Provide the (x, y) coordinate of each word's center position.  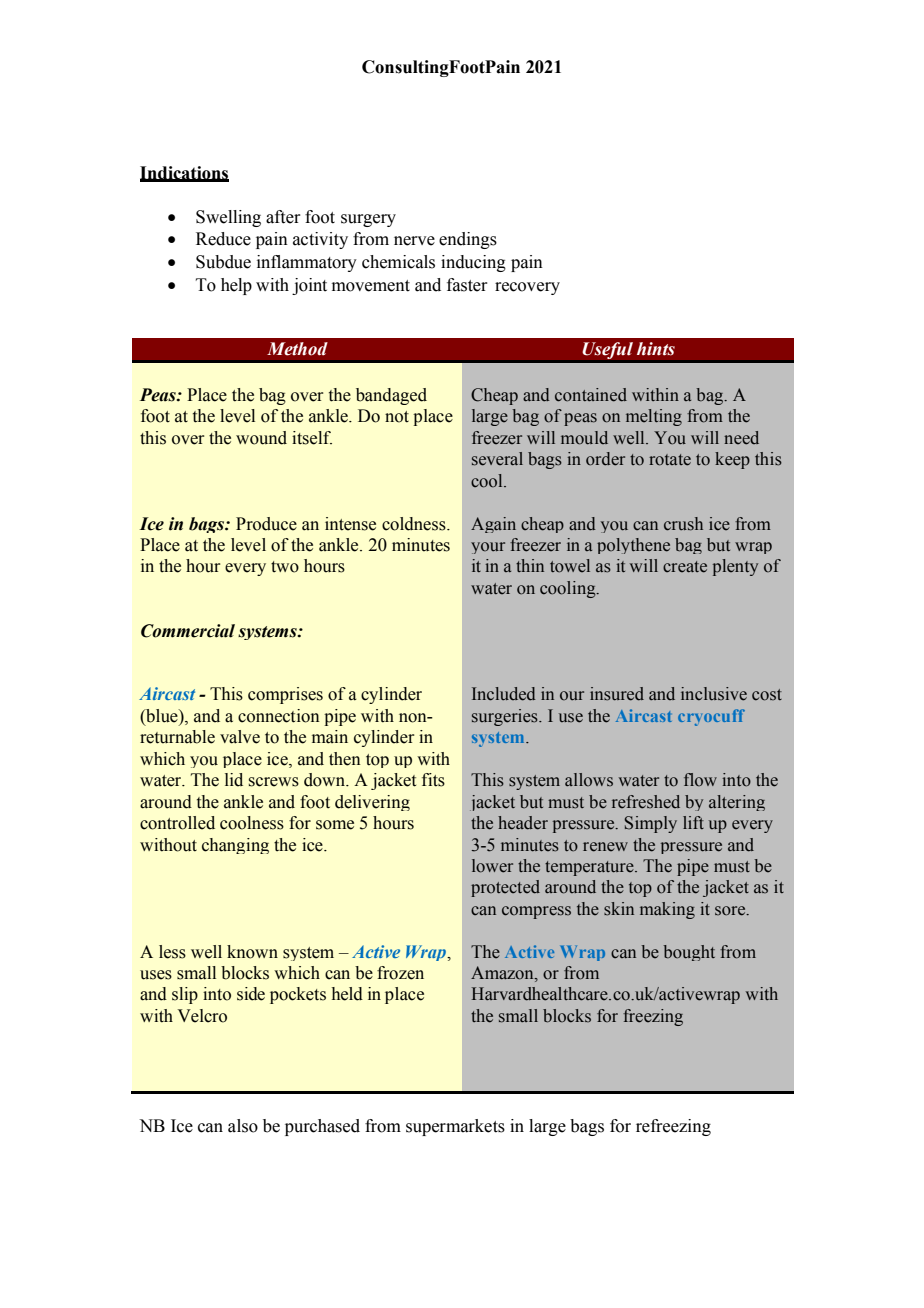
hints (656, 349)
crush (683, 524)
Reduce (223, 239)
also (243, 1126)
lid (234, 780)
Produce (266, 524)
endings (468, 240)
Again (493, 525)
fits (433, 780)
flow (700, 780)
